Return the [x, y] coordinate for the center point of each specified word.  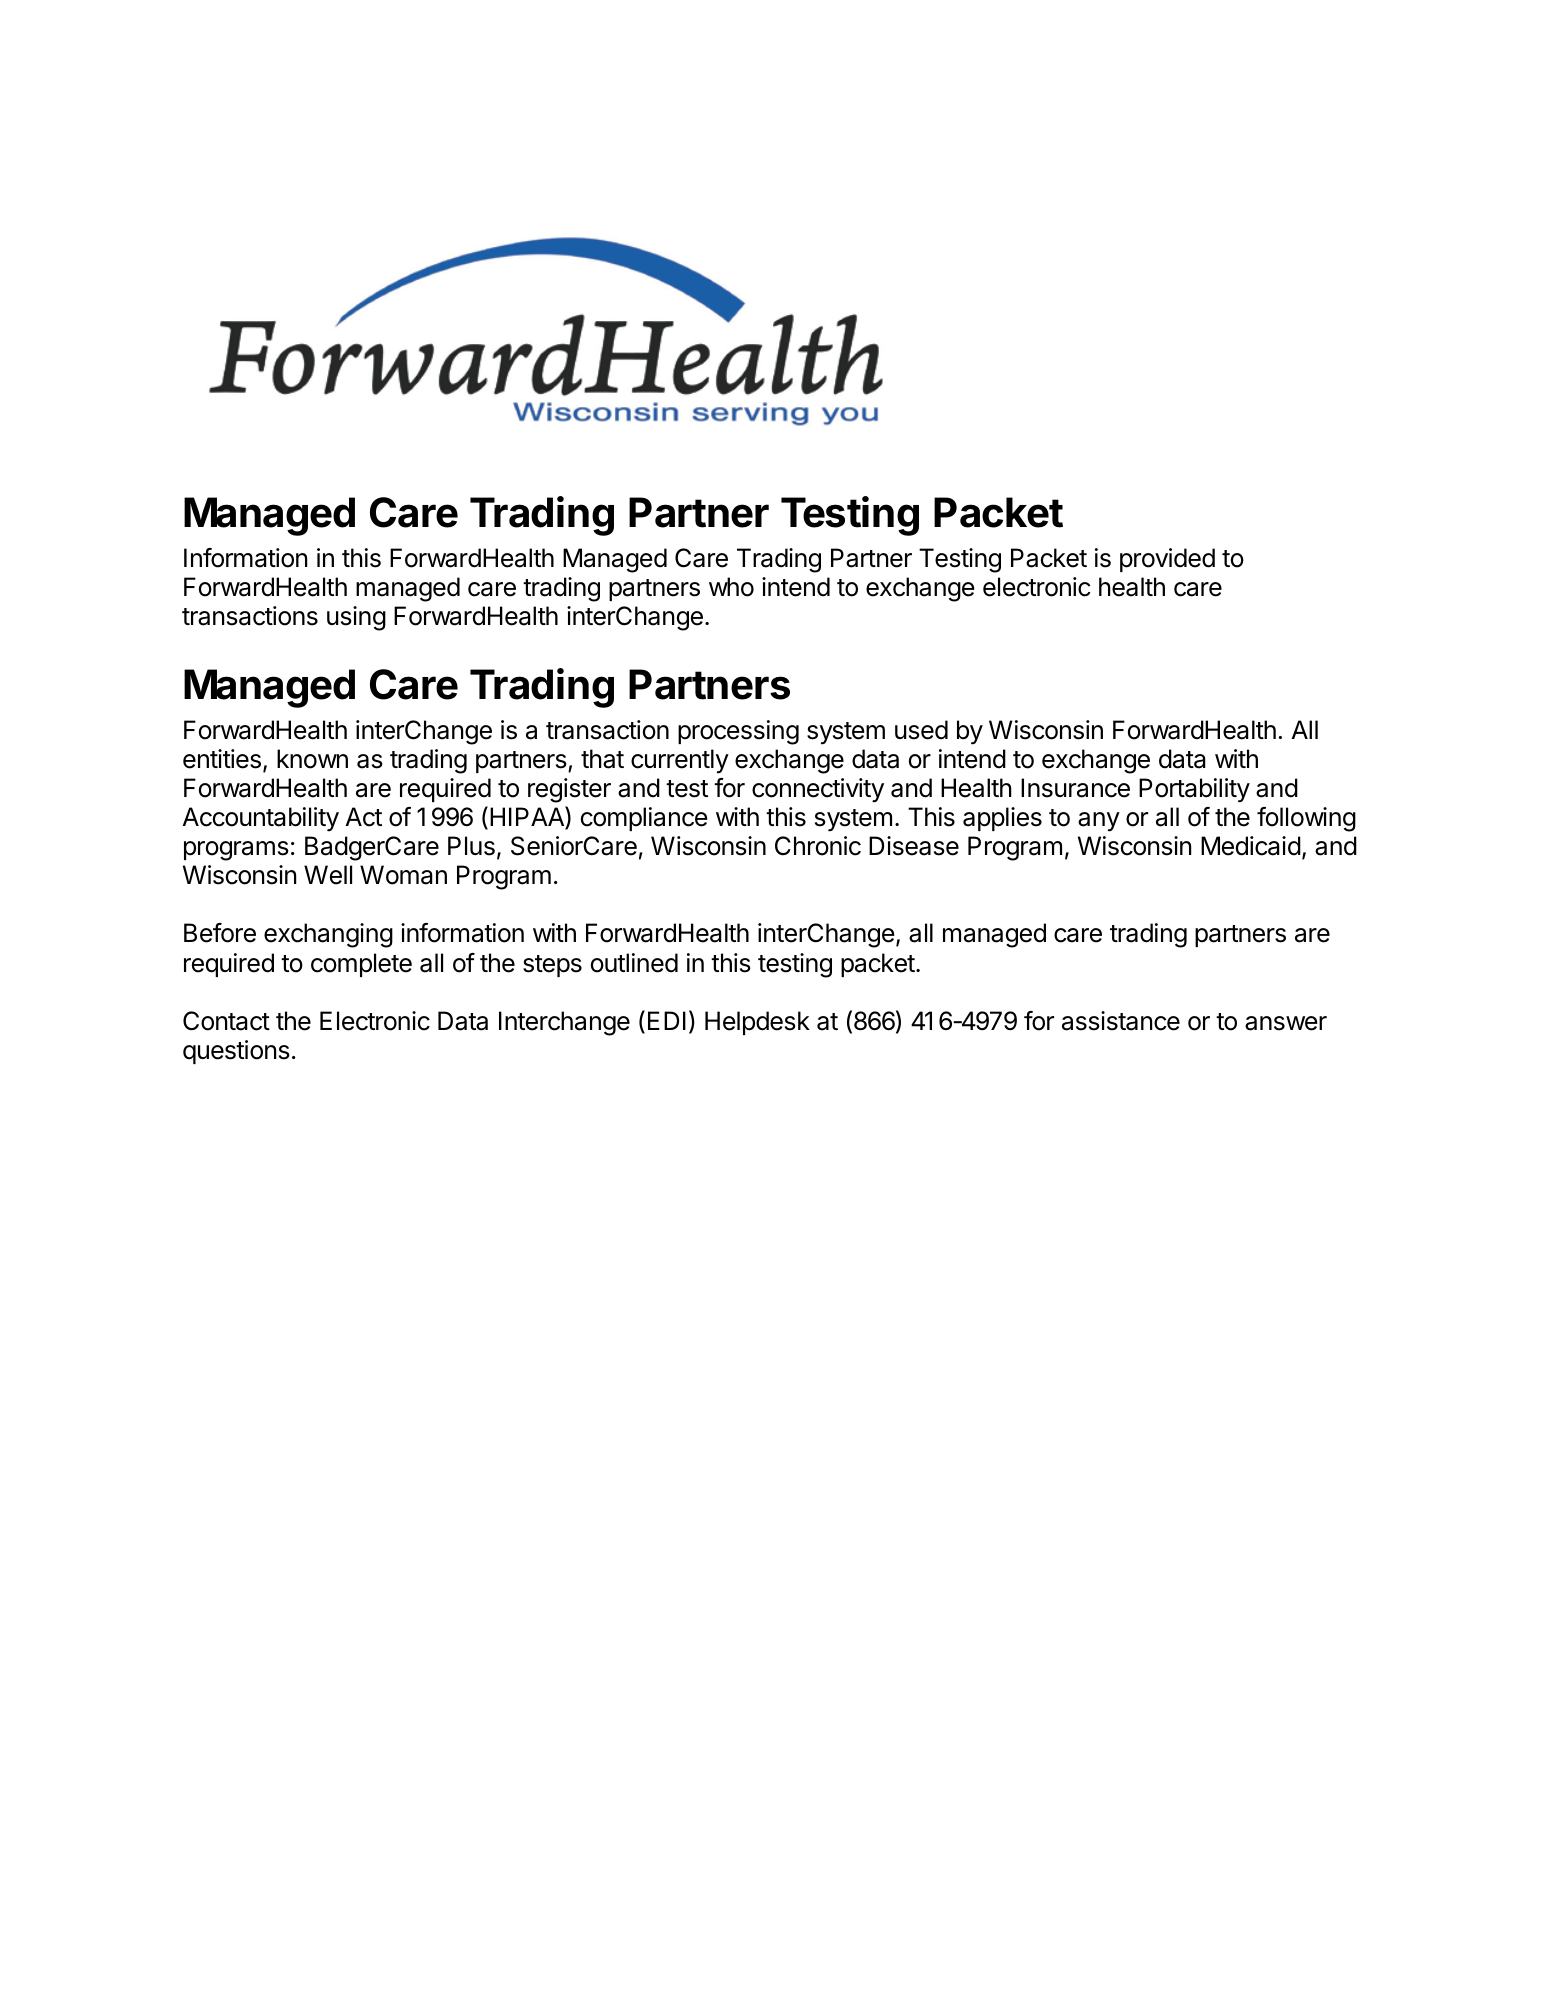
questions [236, 1052]
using [356, 618]
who [731, 587]
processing [738, 732]
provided [1167, 560]
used [921, 730]
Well [328, 875]
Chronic [818, 846]
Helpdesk [757, 1023]
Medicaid [1251, 846]
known [312, 759]
